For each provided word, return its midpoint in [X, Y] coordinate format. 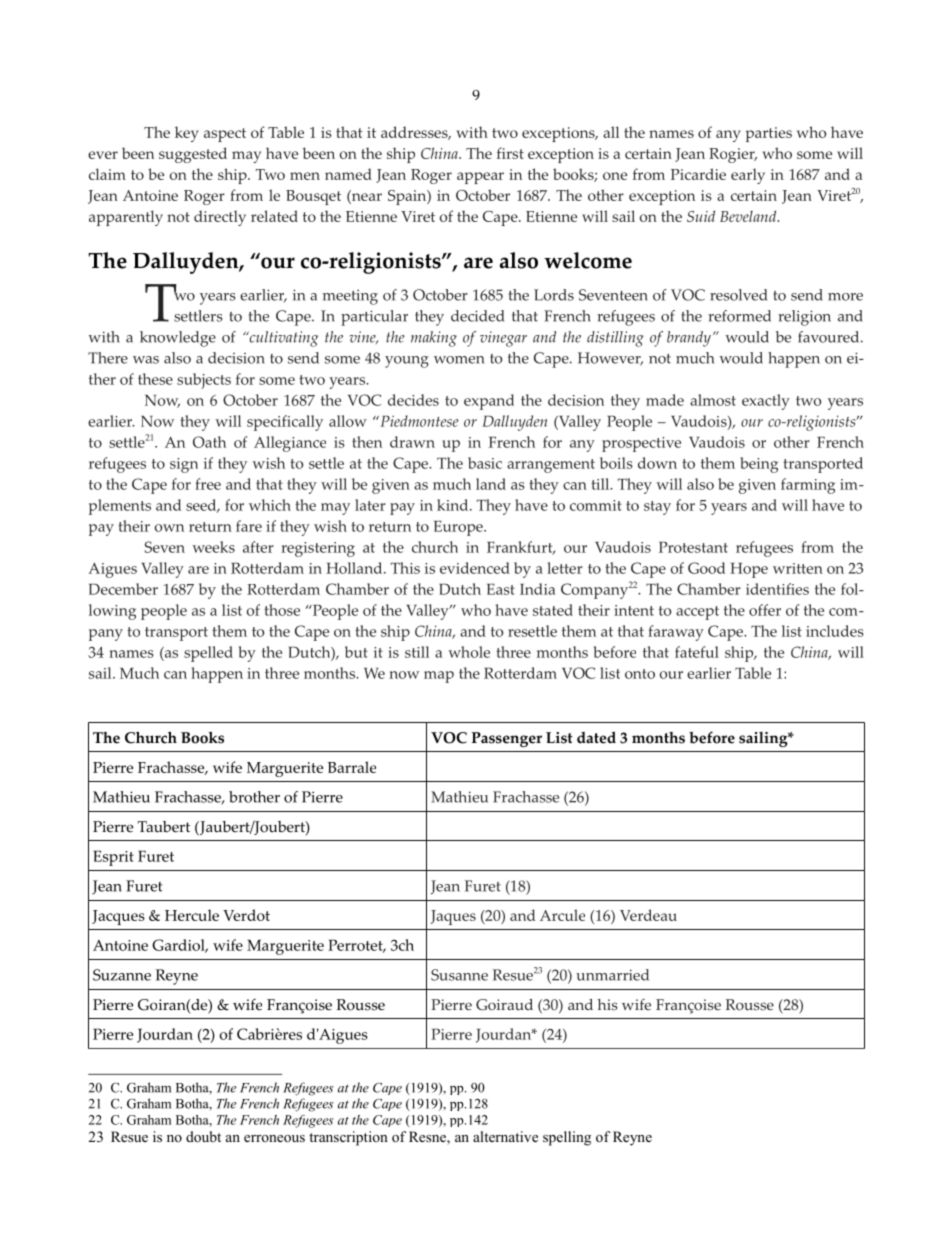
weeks [213, 547]
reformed [739, 316]
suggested [193, 155]
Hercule [192, 915]
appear [480, 178]
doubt [203, 1137]
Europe [459, 528]
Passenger [507, 739]
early [748, 176]
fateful [697, 652]
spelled [208, 654]
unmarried [612, 975]
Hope [749, 570]
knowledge [178, 339]
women [459, 360]
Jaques [453, 917]
